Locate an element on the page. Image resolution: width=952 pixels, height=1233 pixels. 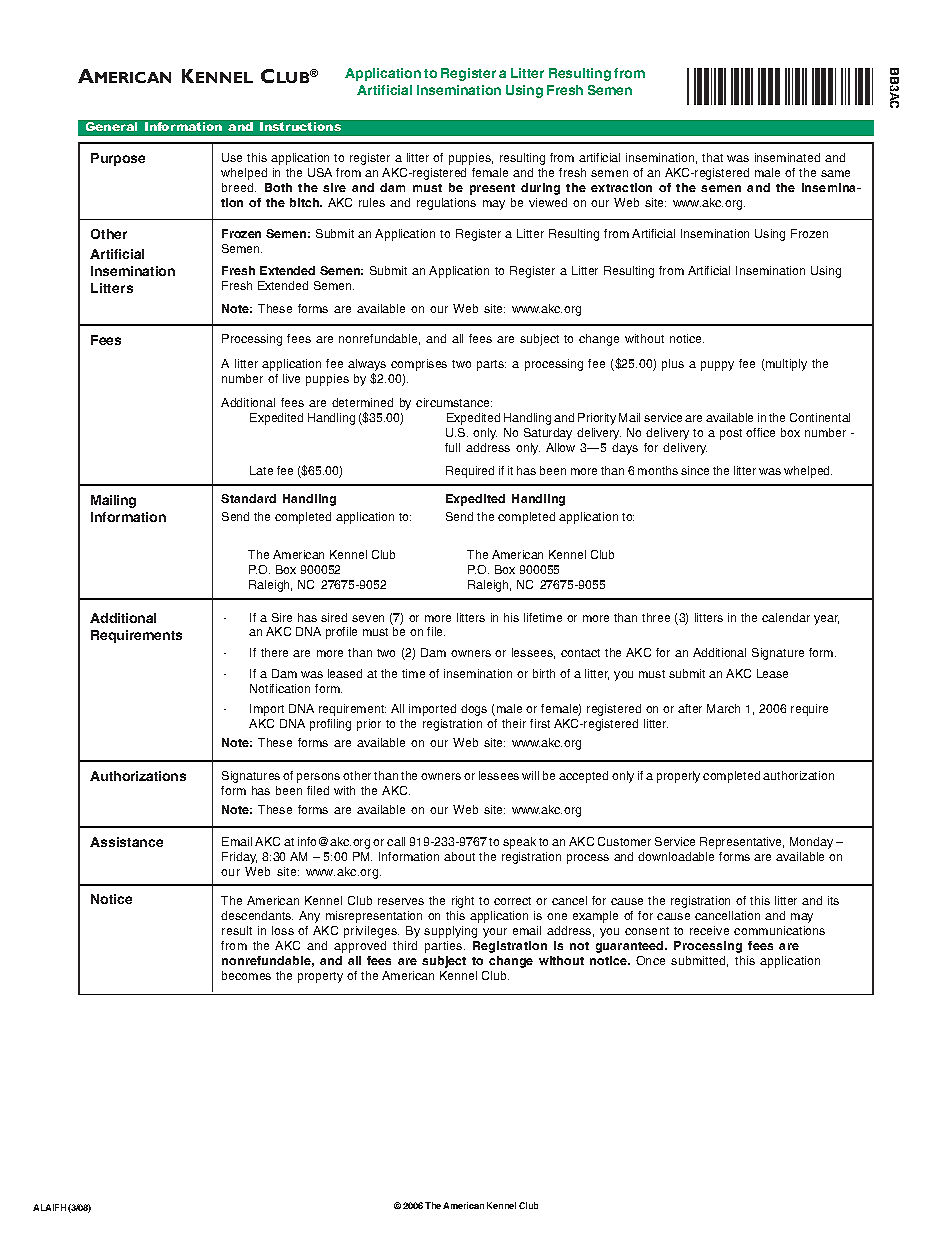
that is located at coordinates (712, 157).
